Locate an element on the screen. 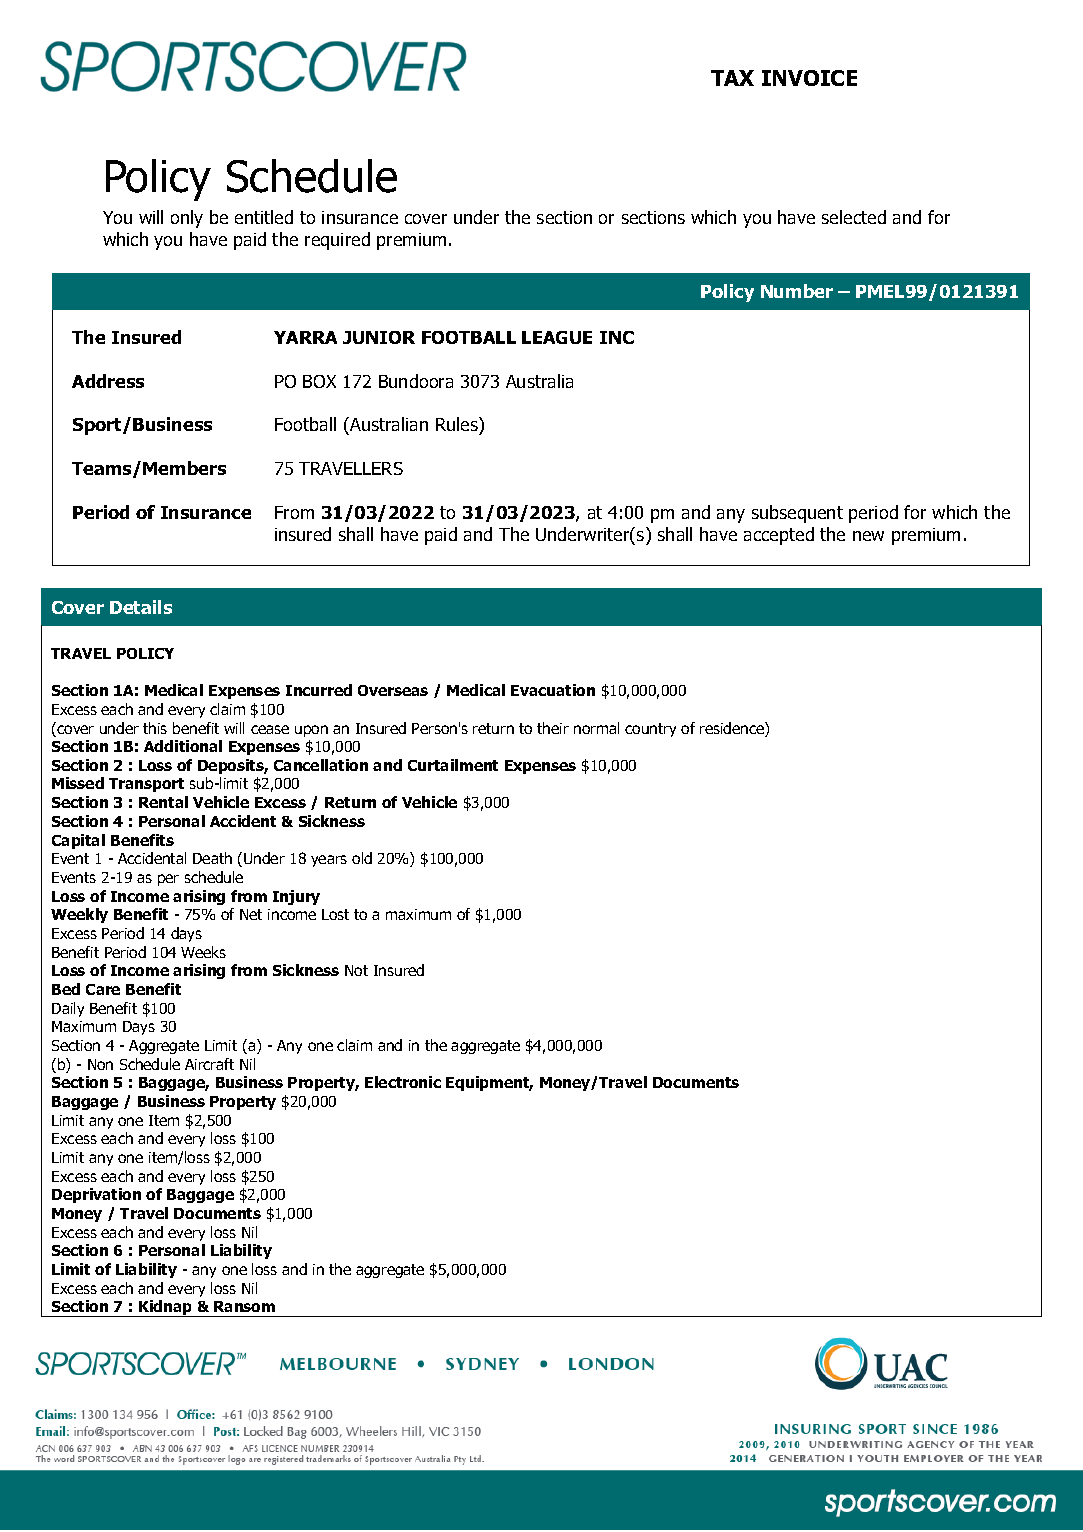  required is located at coordinates (337, 241).
